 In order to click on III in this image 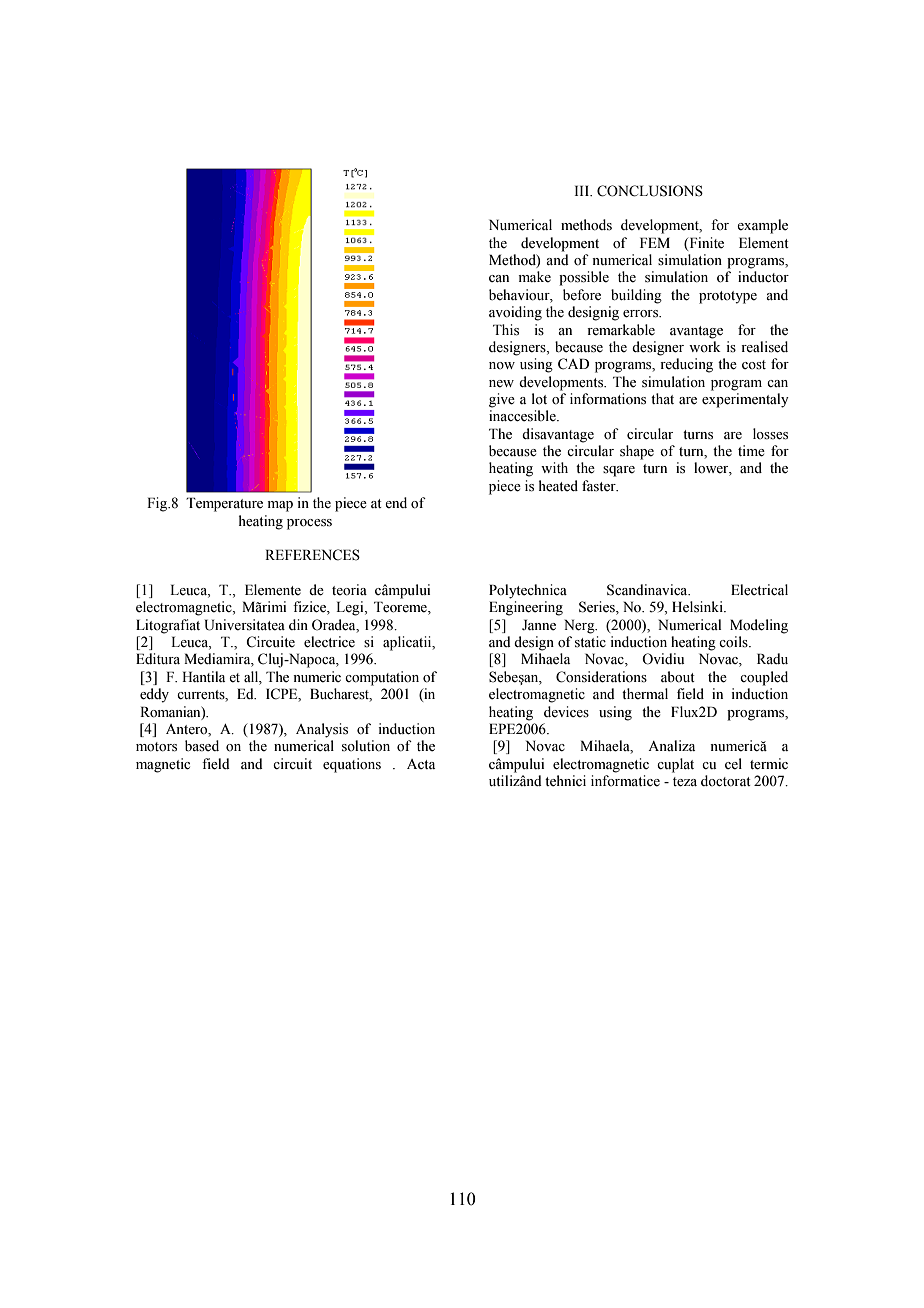, I will do `click(583, 190)`.
